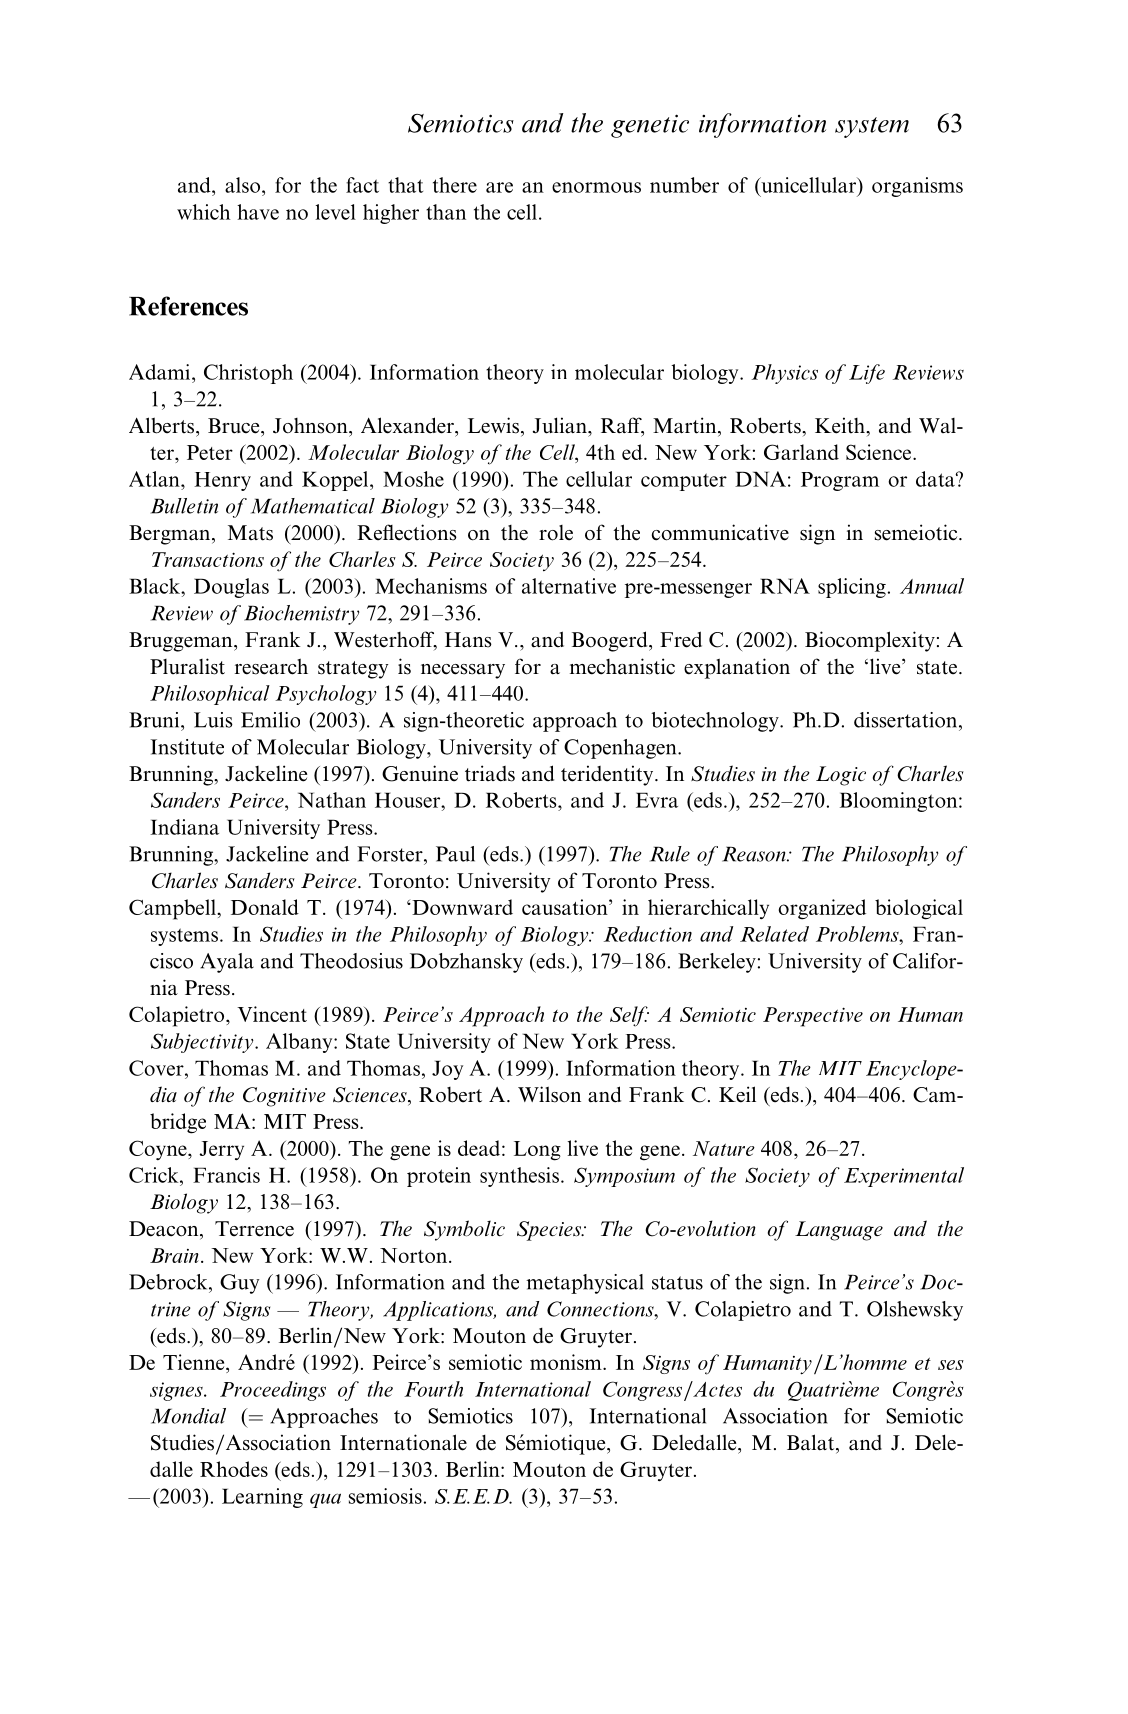 The height and width of the screenshot is (1714, 1128). I want to click on enormous, so click(596, 187).
